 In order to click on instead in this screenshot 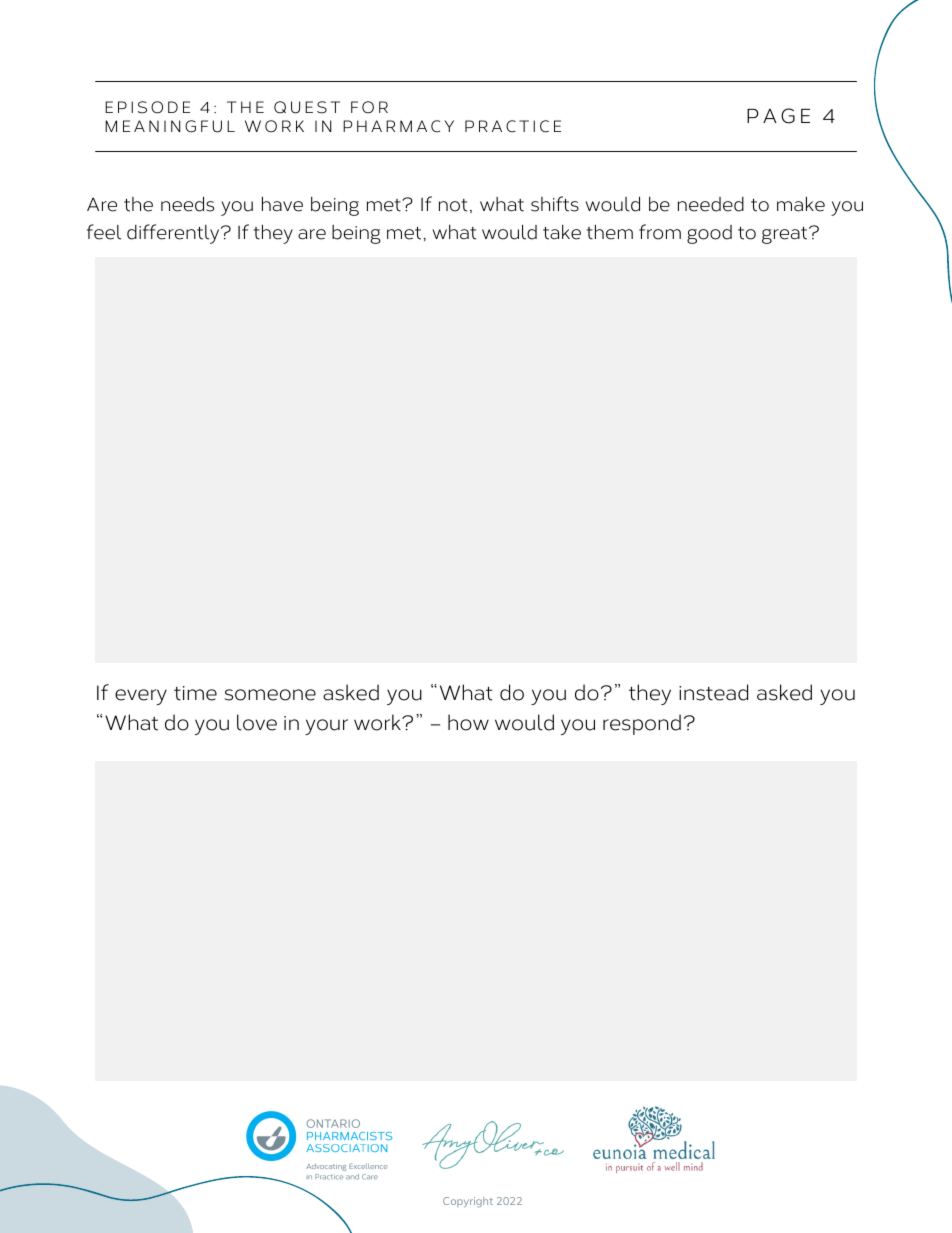, I will do `click(713, 692)`.
